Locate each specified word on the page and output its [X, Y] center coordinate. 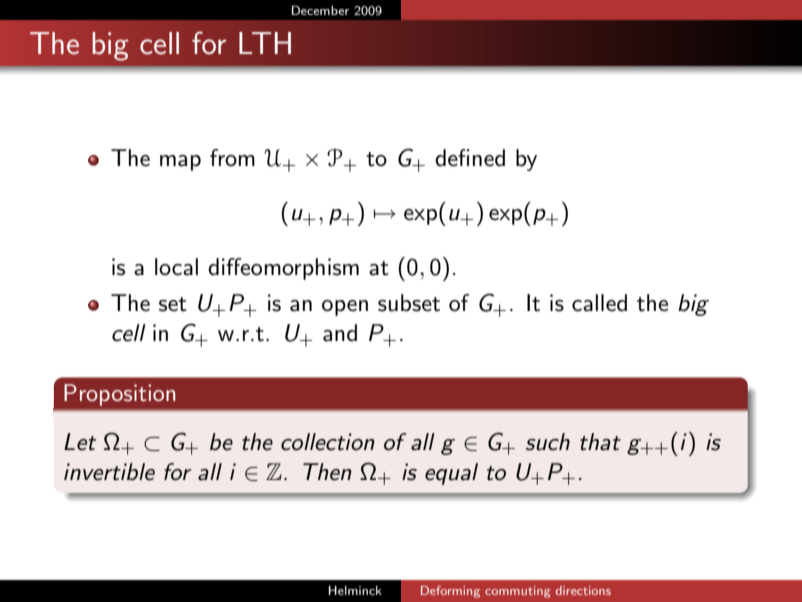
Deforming [450, 592]
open [345, 308]
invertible [109, 472]
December [320, 10]
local [176, 267]
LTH [265, 43]
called [599, 303]
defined [470, 158]
